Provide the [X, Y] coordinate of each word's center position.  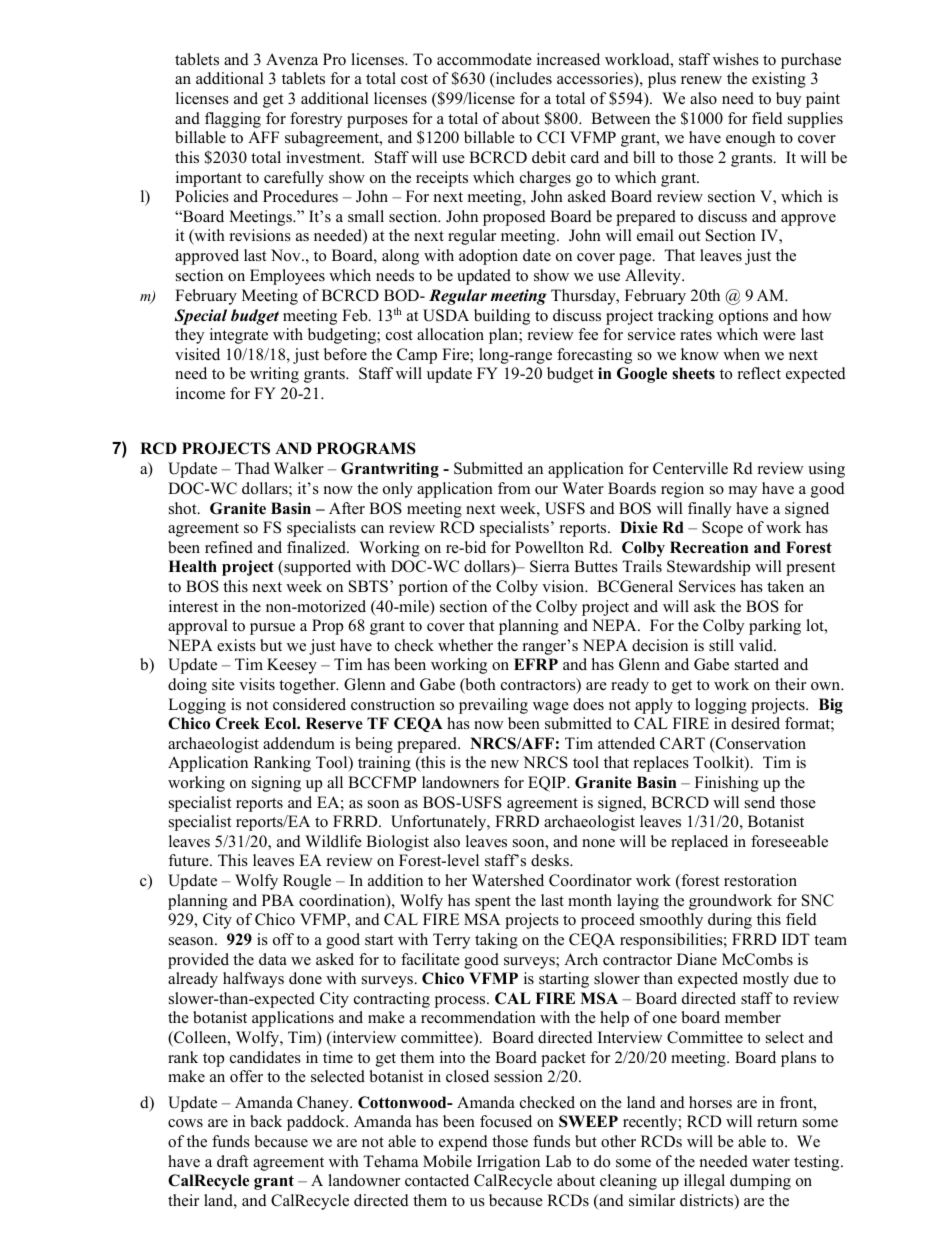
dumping [760, 1182]
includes [522, 80]
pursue [272, 629]
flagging [233, 120]
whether [465, 645]
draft [232, 1161]
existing [779, 80]
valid [757, 645]
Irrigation [508, 1163]
